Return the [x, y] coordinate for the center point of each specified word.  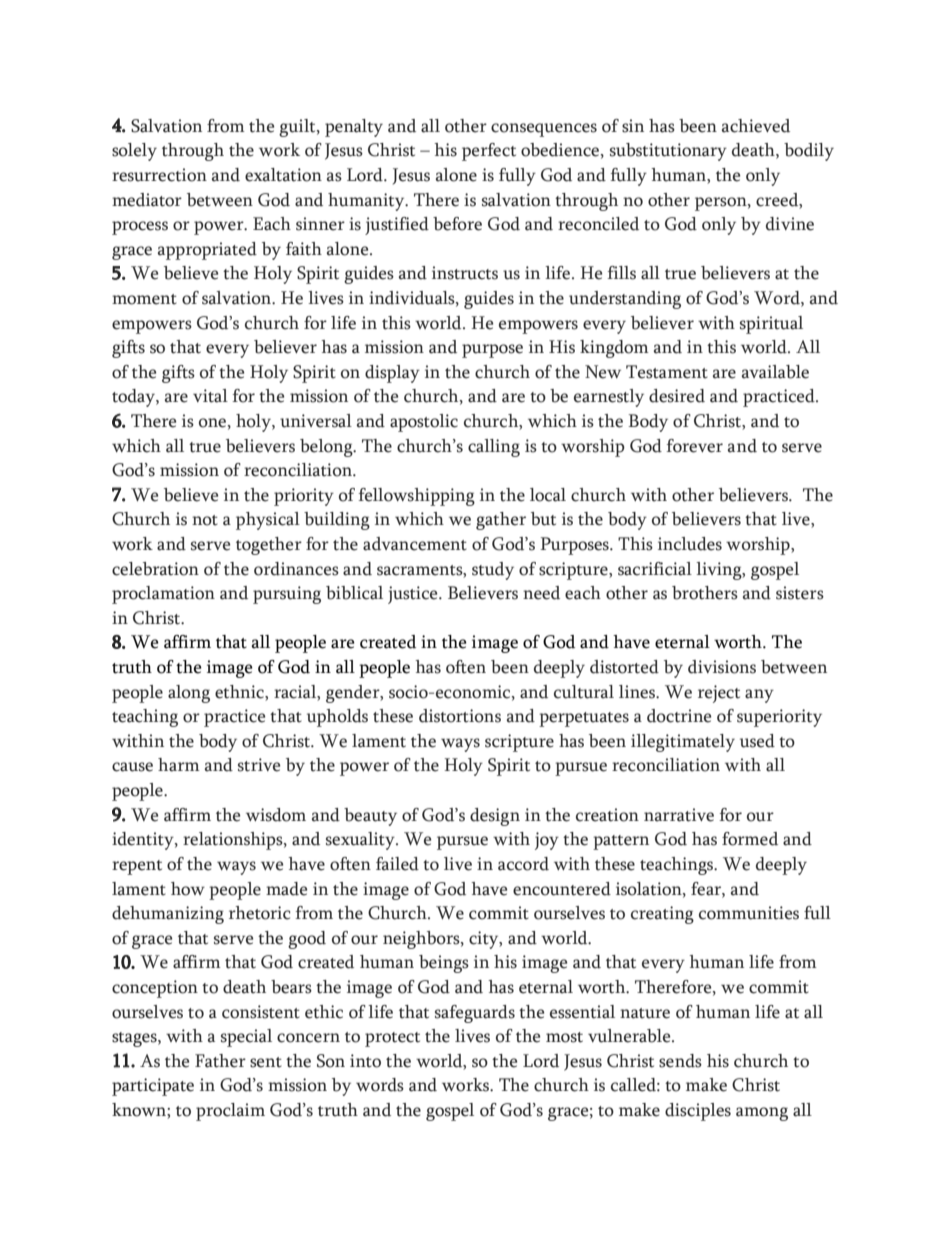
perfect [489, 152]
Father [220, 1061]
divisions [722, 667]
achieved [756, 126]
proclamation [163, 595]
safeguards [475, 1014]
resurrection [159, 175]
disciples [698, 1112]
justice [414, 595]
